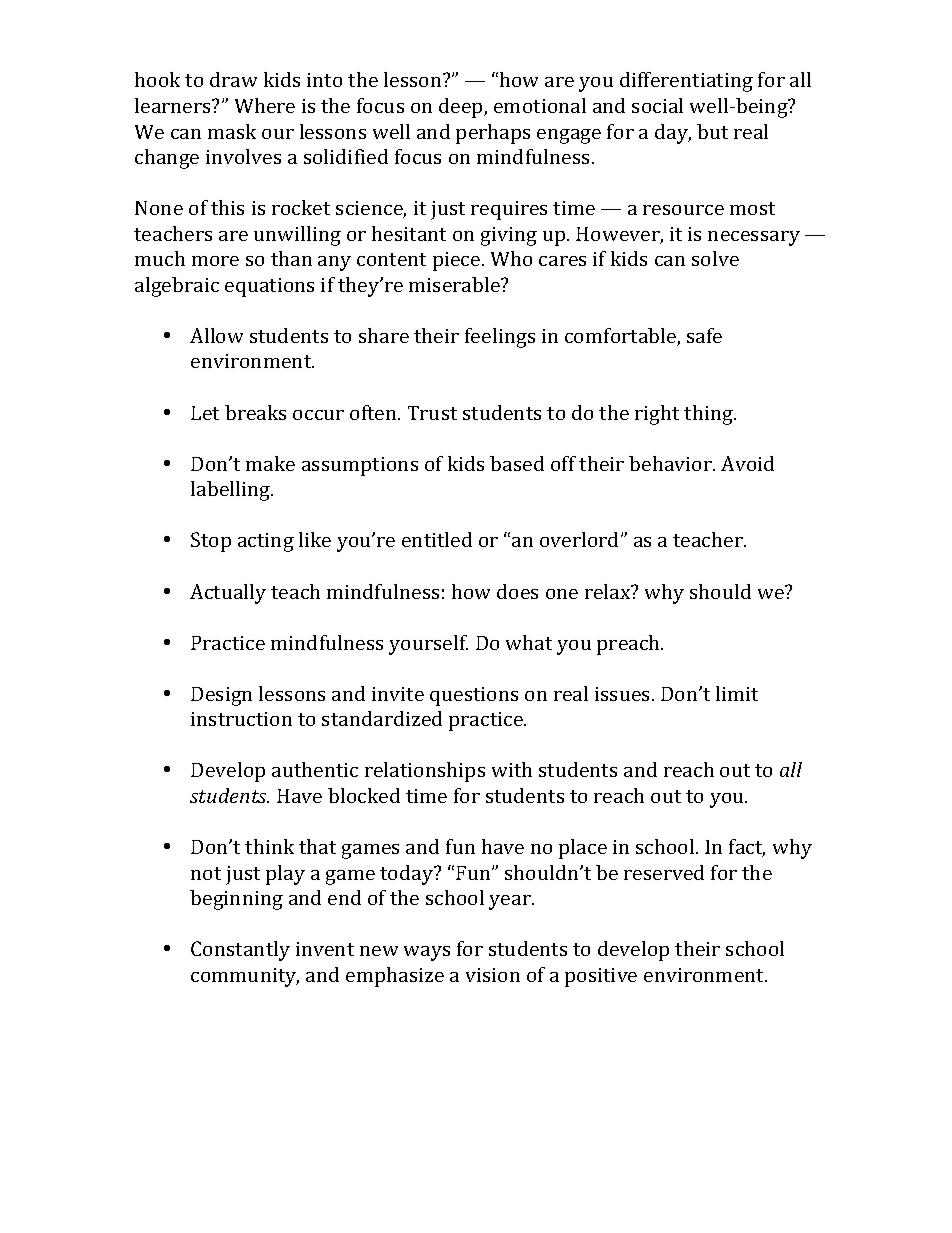  I want to click on Constantly, so click(240, 951).
